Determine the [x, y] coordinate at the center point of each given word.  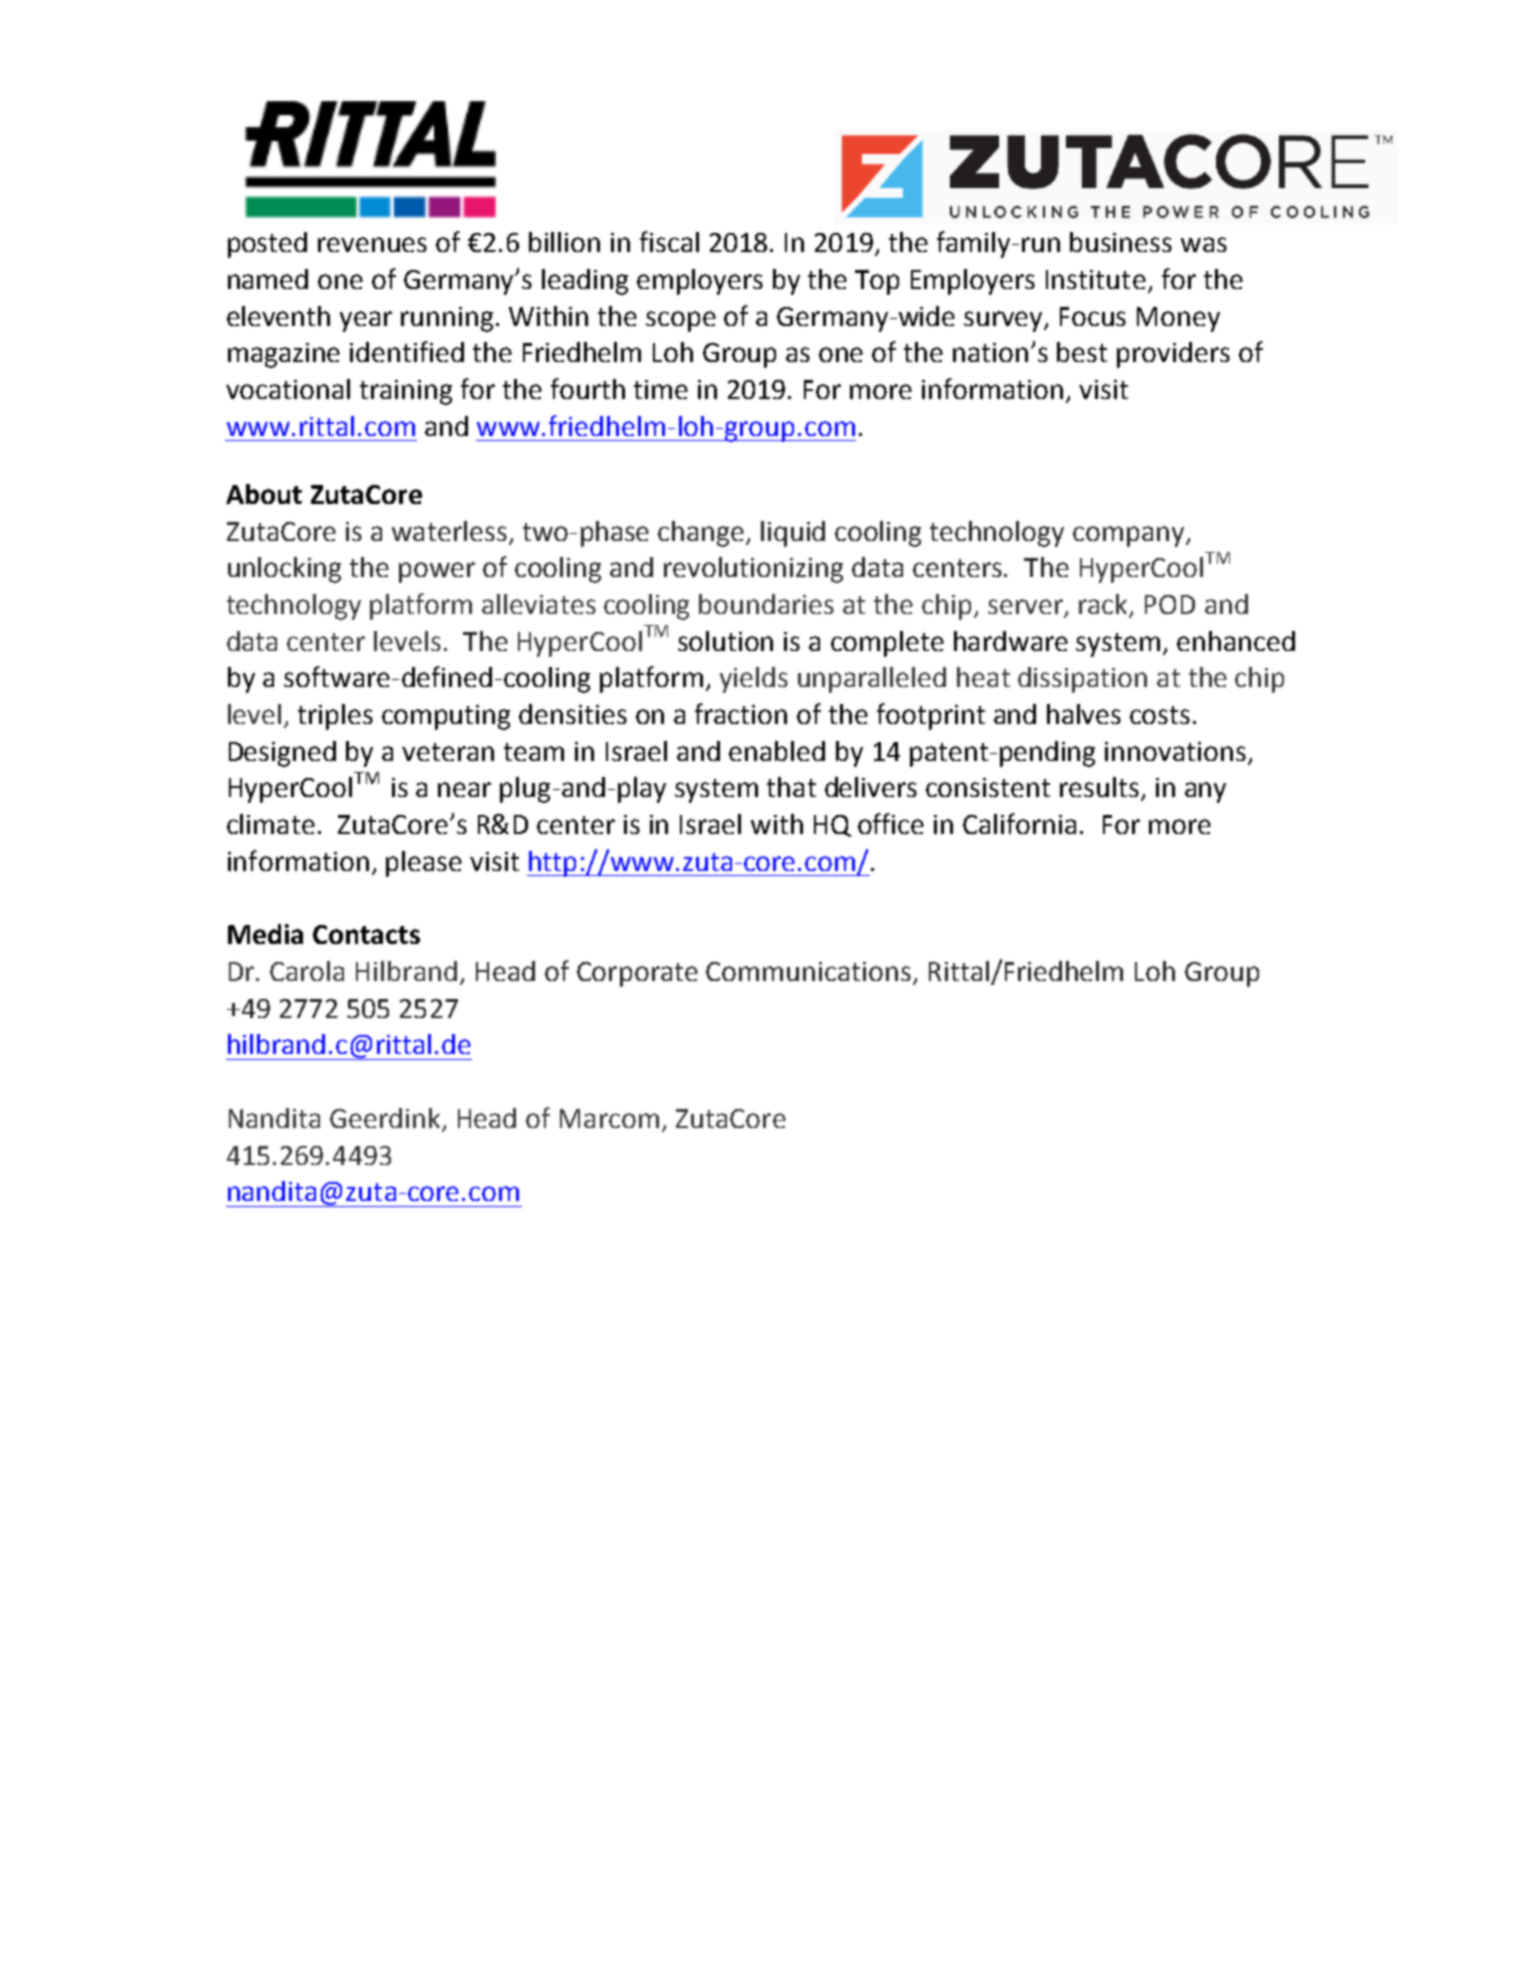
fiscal [669, 241]
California [1019, 823]
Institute [1096, 279]
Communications [808, 971]
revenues [372, 244]
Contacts [366, 934]
